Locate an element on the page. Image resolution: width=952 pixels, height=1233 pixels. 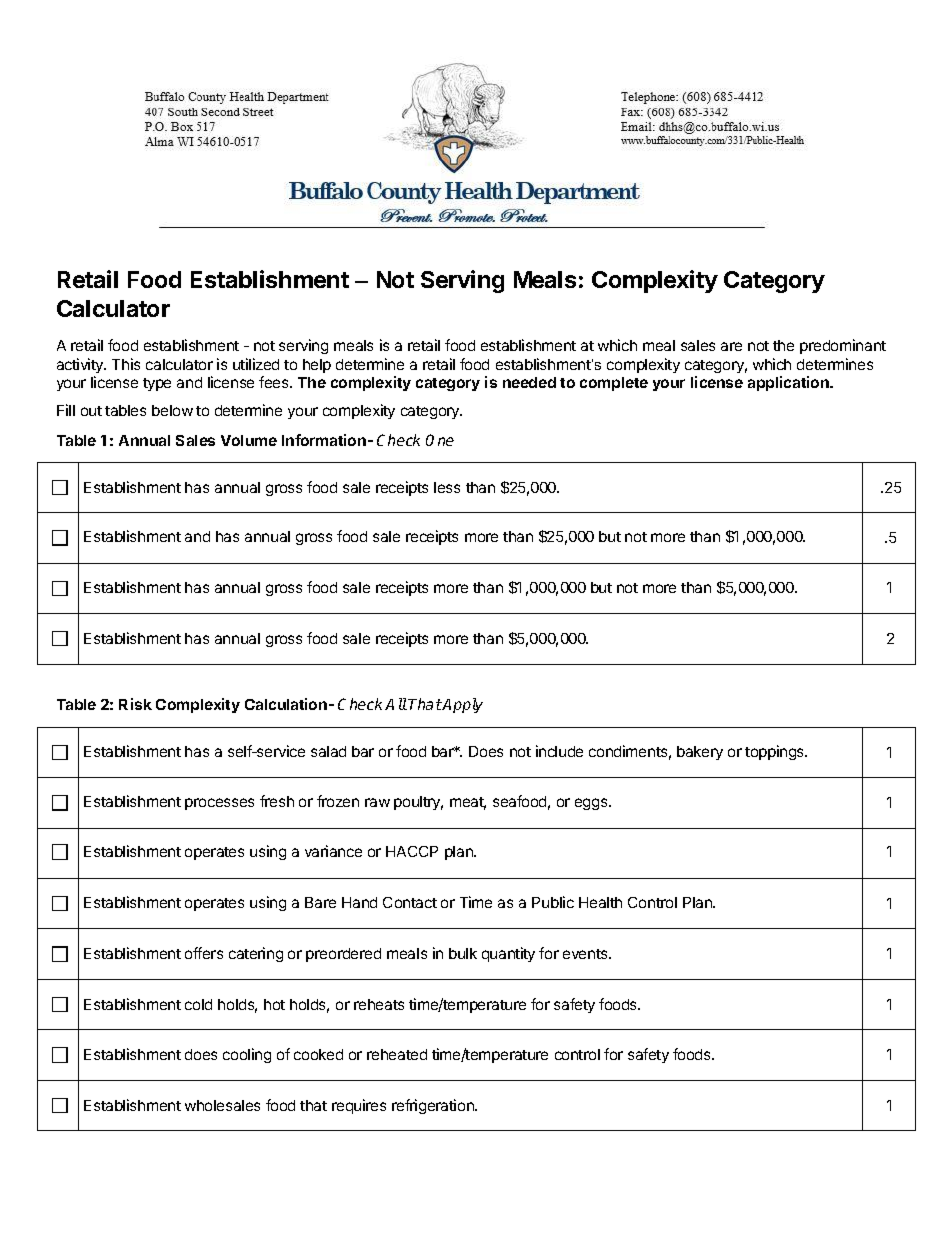
HACCP is located at coordinates (412, 851).
